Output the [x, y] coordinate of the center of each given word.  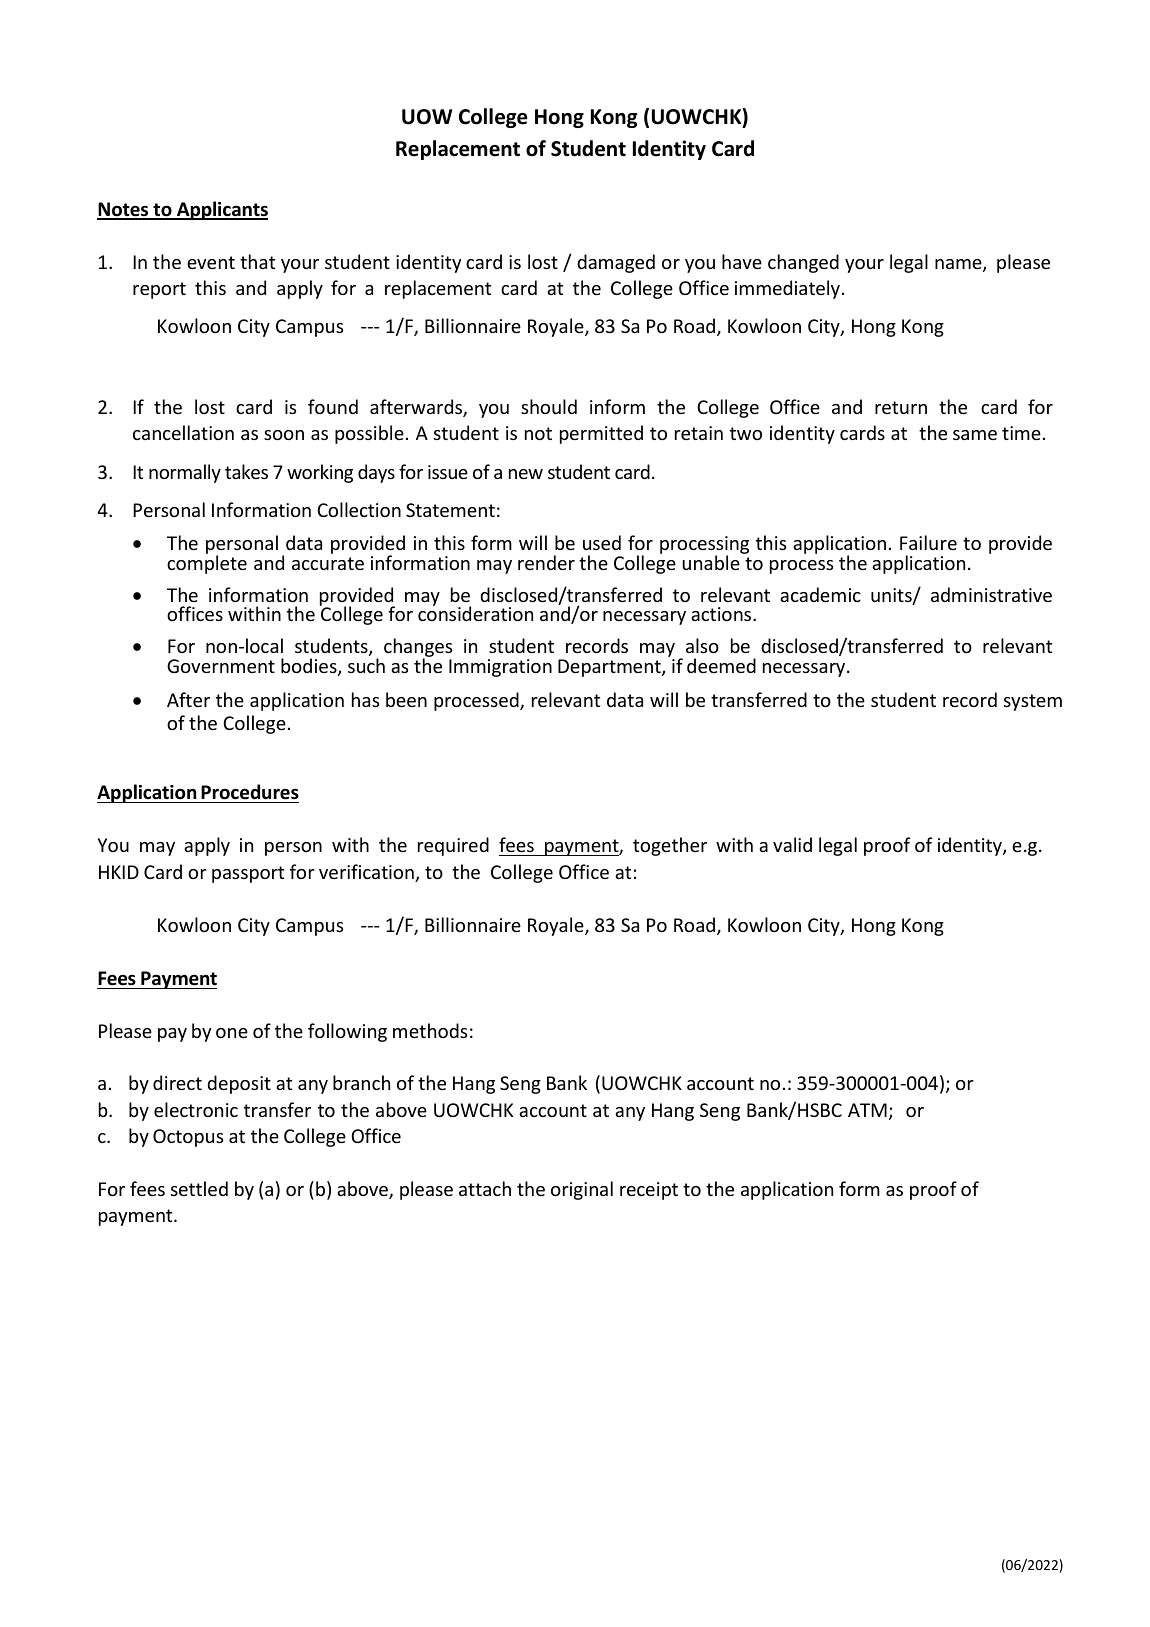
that [257, 261]
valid [792, 844]
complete [207, 564]
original [582, 1190]
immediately [787, 289]
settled [199, 1188]
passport [248, 874]
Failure [928, 542]
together [670, 846]
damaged [616, 263]
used [602, 542]
